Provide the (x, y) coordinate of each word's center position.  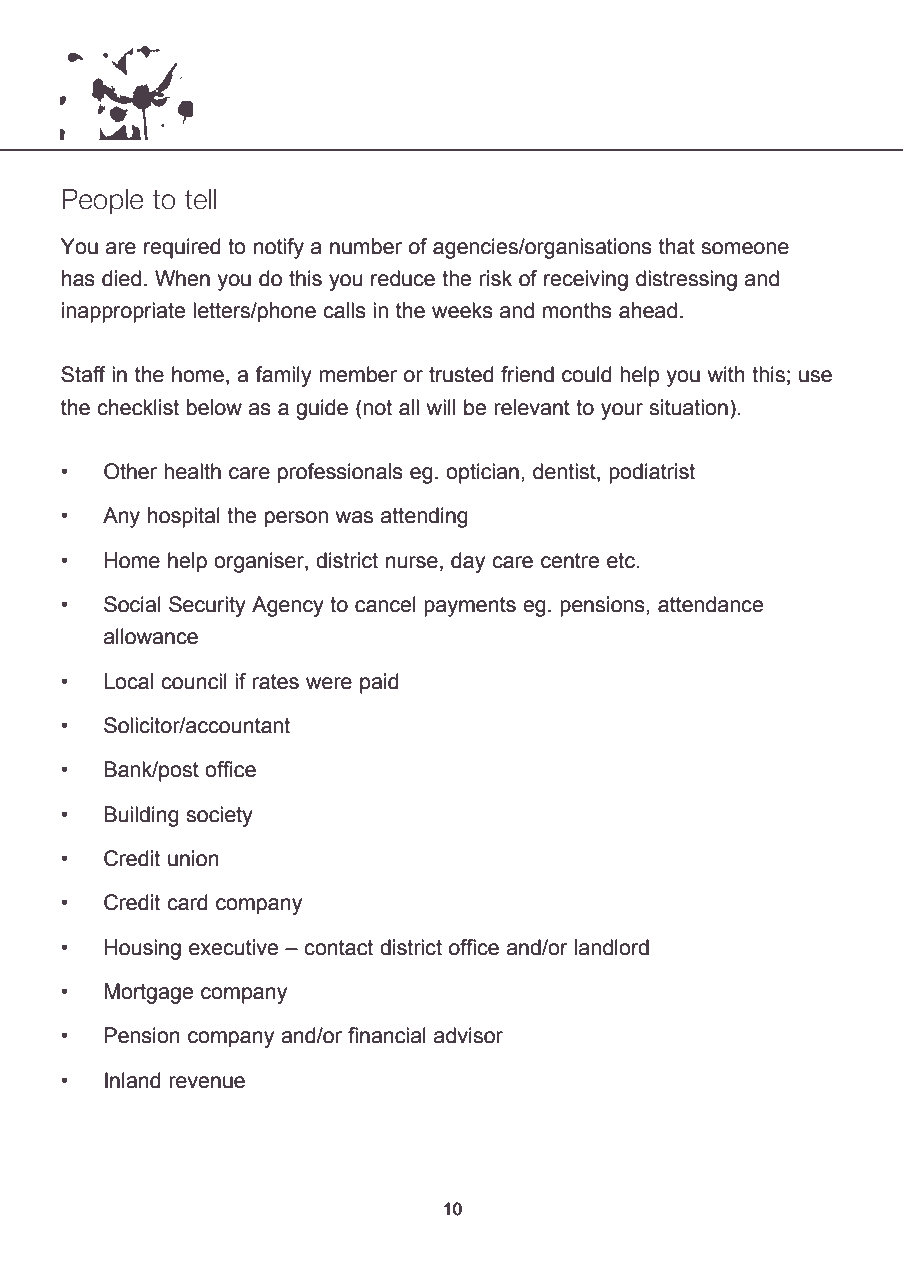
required (182, 248)
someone (745, 248)
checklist (138, 407)
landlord (612, 947)
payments (470, 607)
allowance (151, 636)
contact (338, 948)
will (441, 407)
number (366, 246)
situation (688, 407)
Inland (132, 1080)
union (193, 858)
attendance (710, 604)
